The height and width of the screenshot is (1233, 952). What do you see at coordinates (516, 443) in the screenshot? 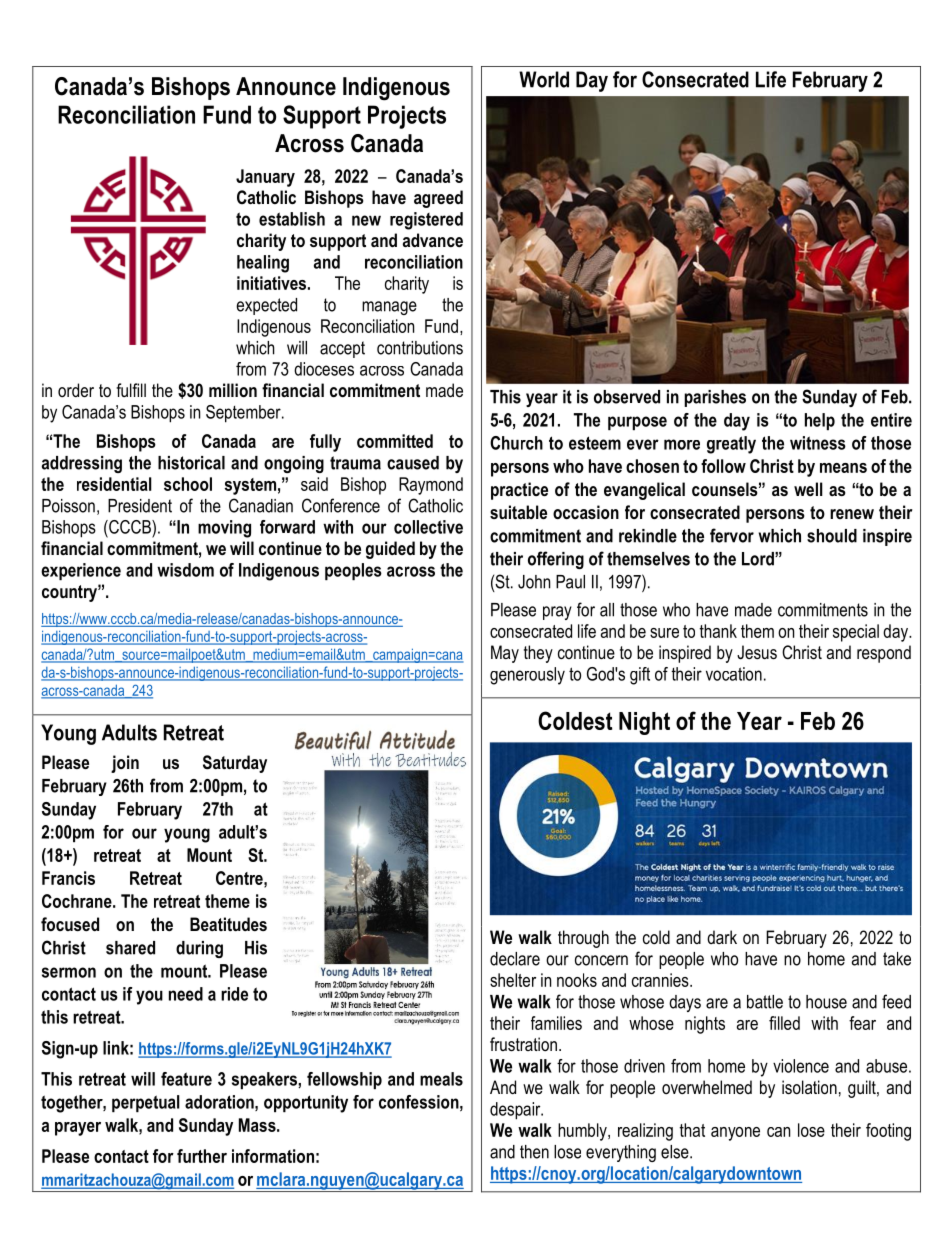
I see `Church` at bounding box center [516, 443].
